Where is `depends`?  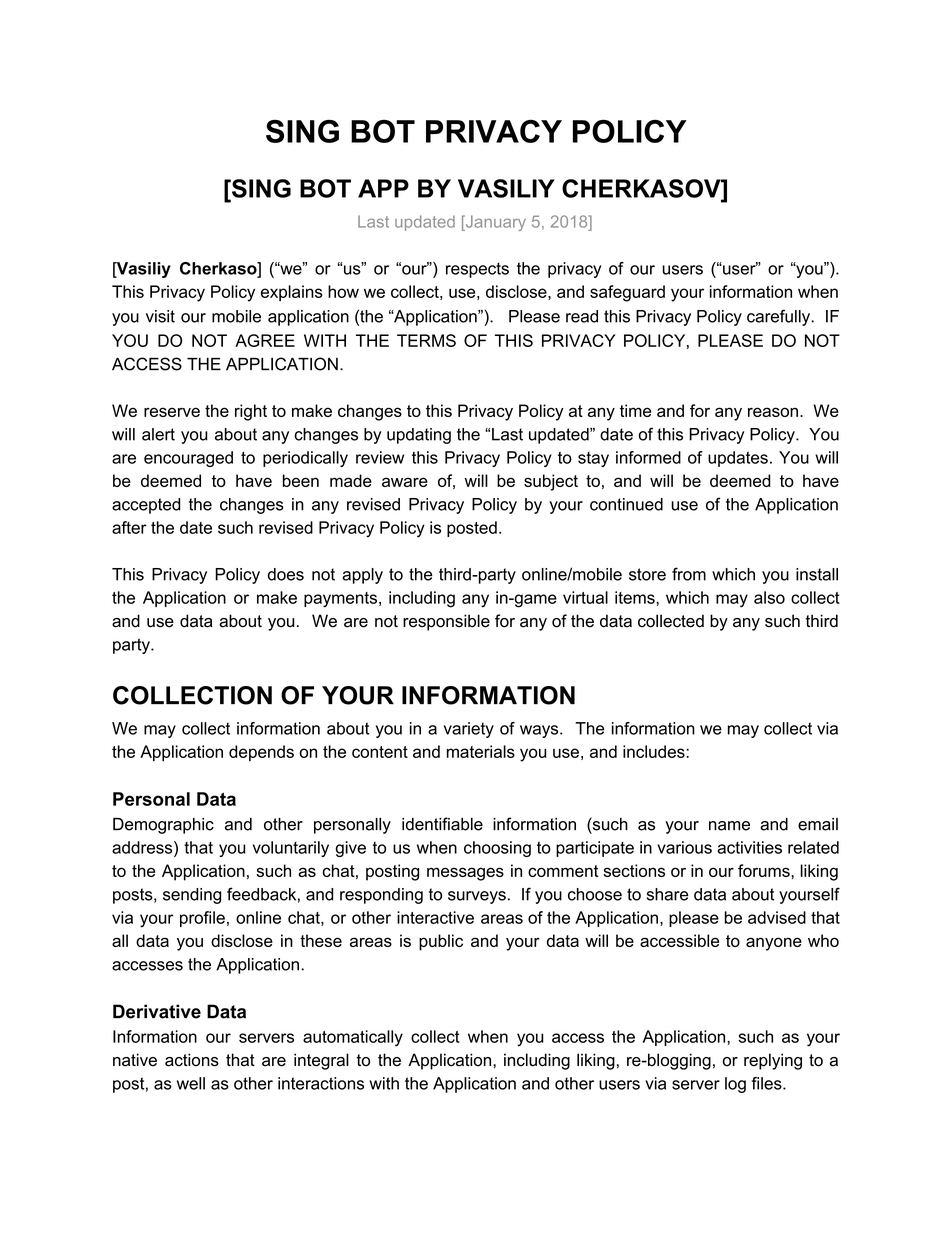
depends is located at coordinates (261, 753).
